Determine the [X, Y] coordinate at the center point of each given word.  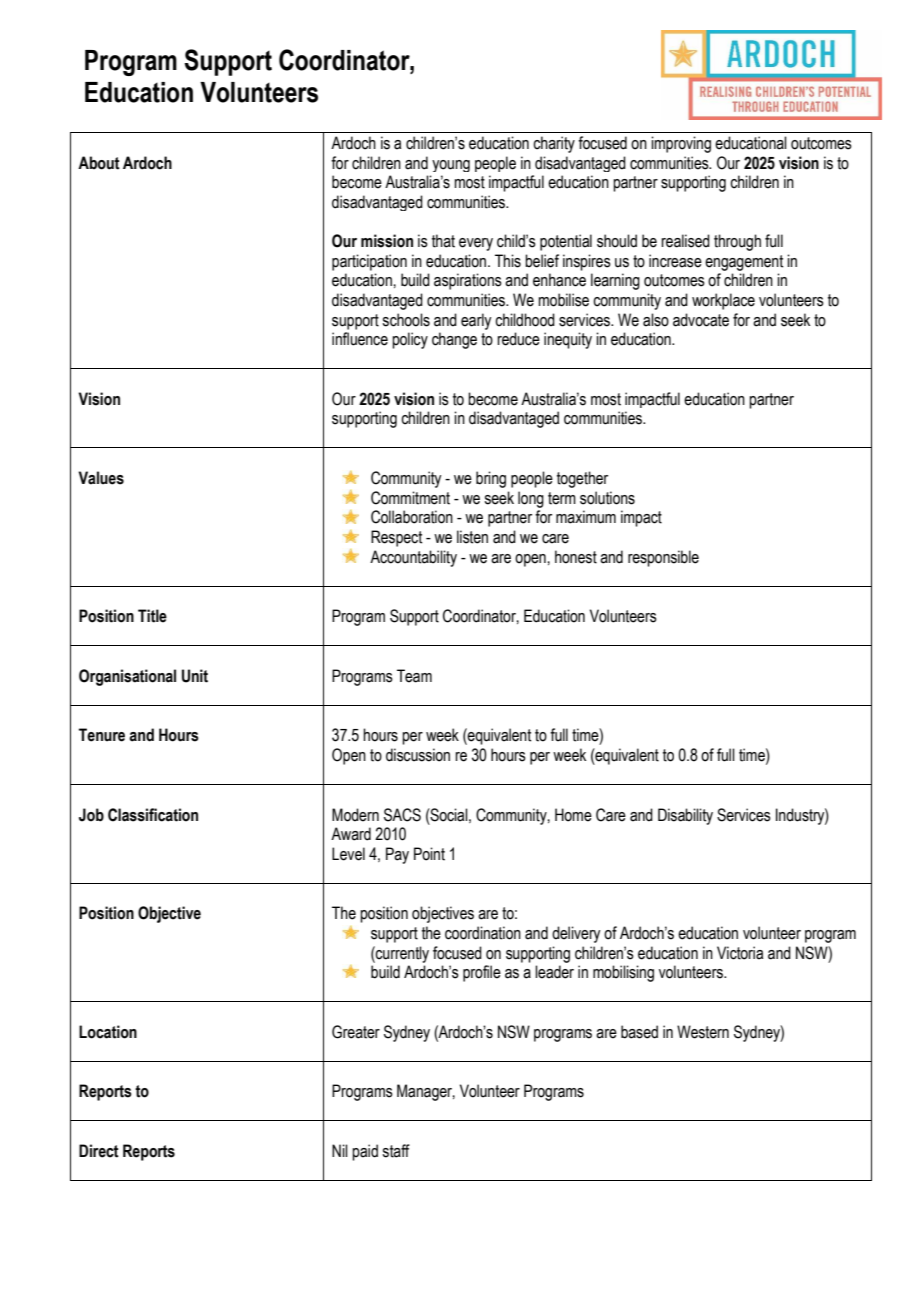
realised [685, 241]
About [99, 163]
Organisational [127, 677]
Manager [426, 1092]
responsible [663, 558]
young [451, 166]
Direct [99, 1151]
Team [414, 676]
